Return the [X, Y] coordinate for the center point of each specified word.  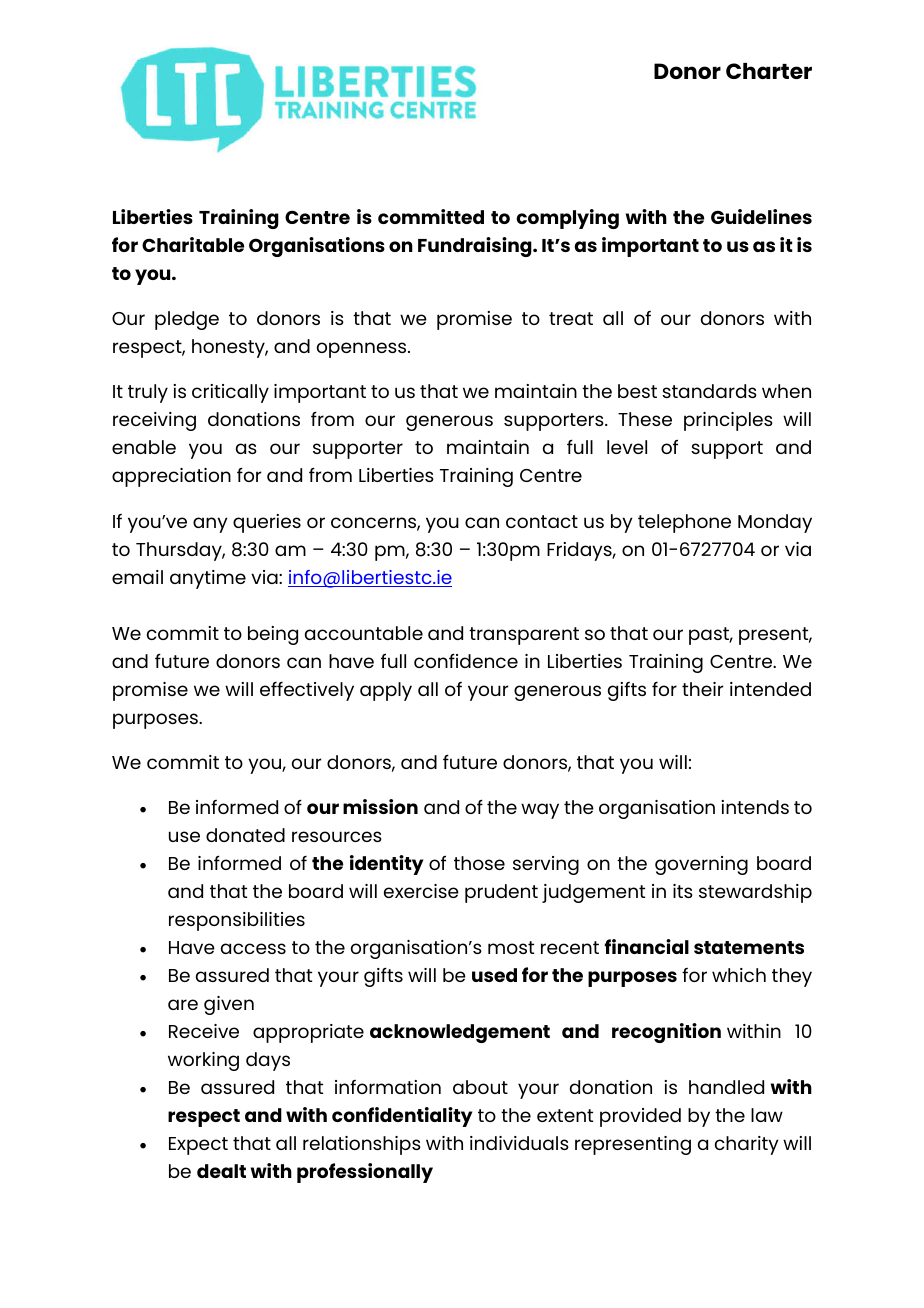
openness [363, 350]
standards [709, 391]
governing [701, 865]
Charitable [193, 244]
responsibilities [237, 921]
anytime [208, 579]
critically [230, 393]
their [702, 689]
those [479, 863]
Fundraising [476, 247]
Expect [198, 1146]
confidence [466, 660]
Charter [769, 71]
